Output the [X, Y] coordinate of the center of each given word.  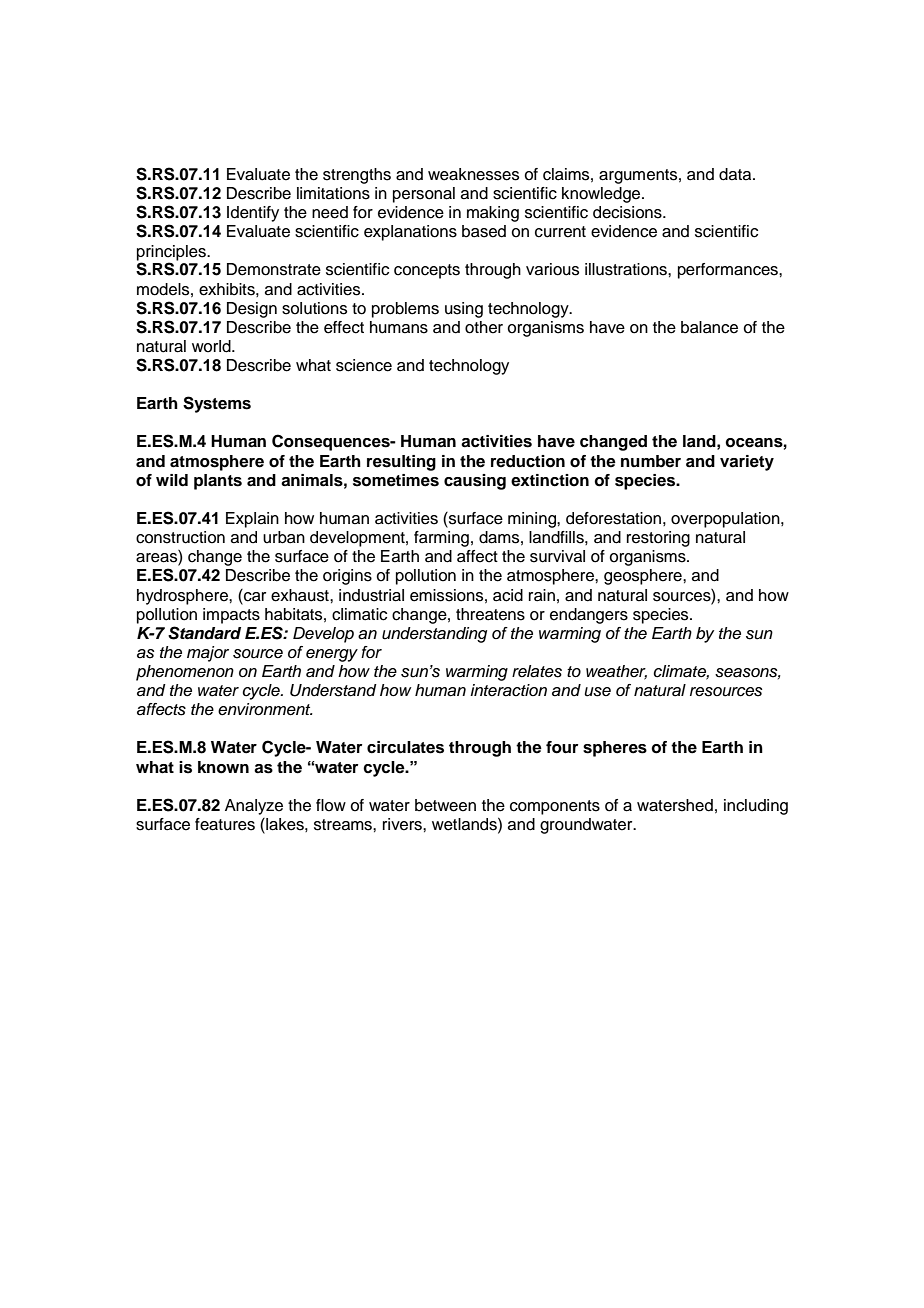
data [736, 174]
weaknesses [473, 174]
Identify [253, 214]
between [445, 805]
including [756, 807]
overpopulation [726, 520]
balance [709, 327]
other [484, 327]
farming [441, 539]
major [208, 654]
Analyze [254, 807]
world [212, 346]
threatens [490, 614]
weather [616, 672]
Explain [252, 520]
